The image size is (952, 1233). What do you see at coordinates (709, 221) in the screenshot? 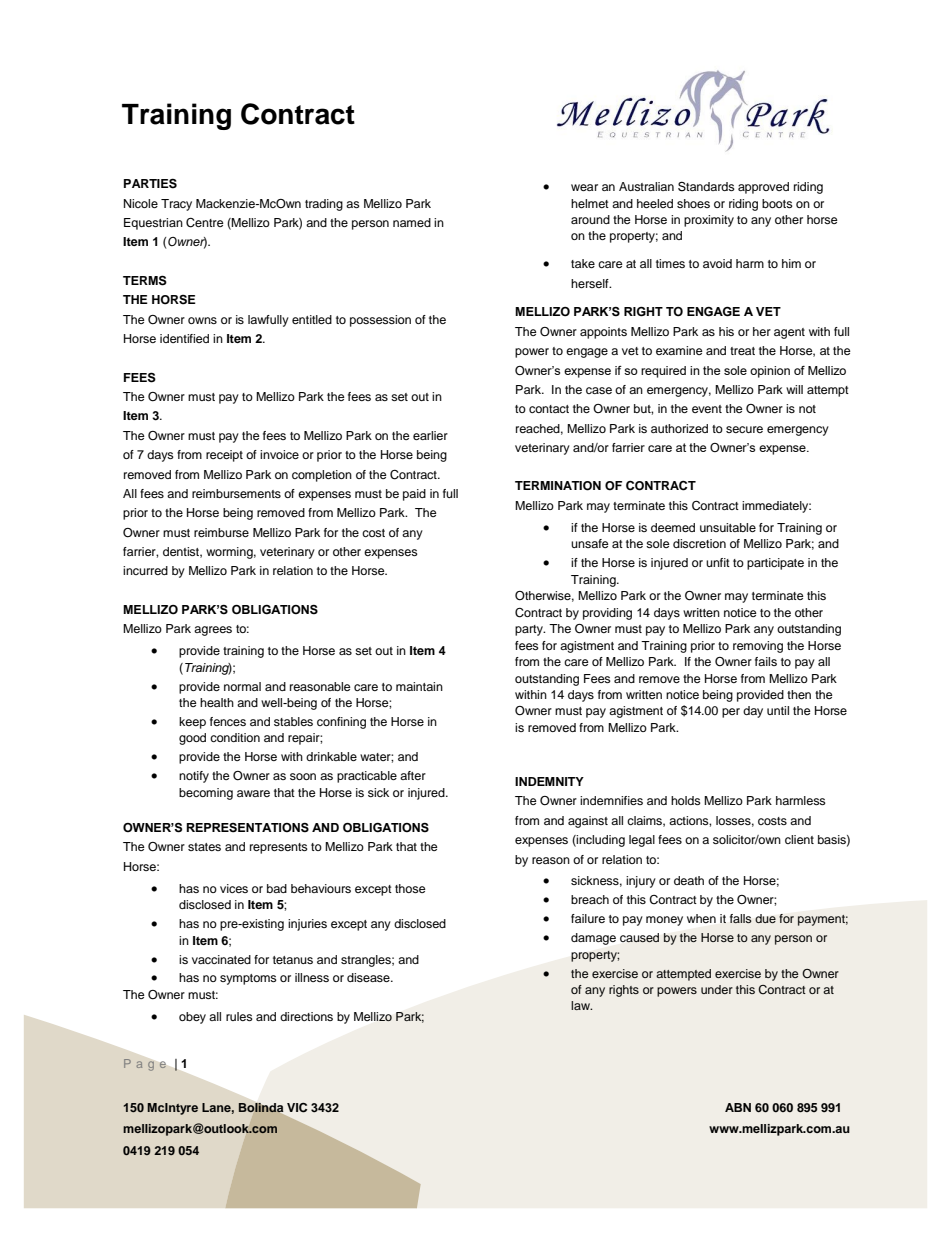
I see `proximity` at bounding box center [709, 221].
